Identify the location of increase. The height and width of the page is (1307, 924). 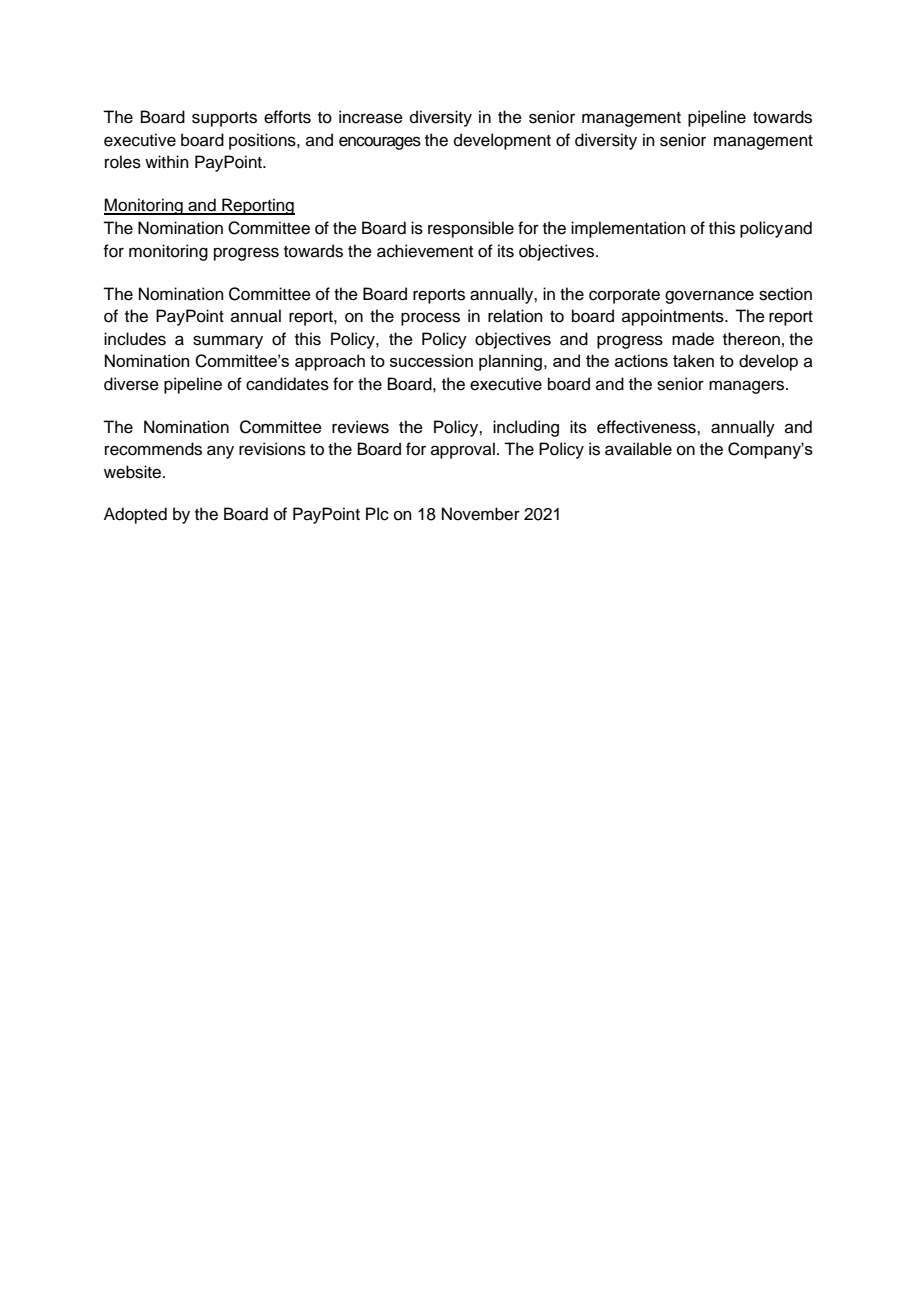
(371, 117).
